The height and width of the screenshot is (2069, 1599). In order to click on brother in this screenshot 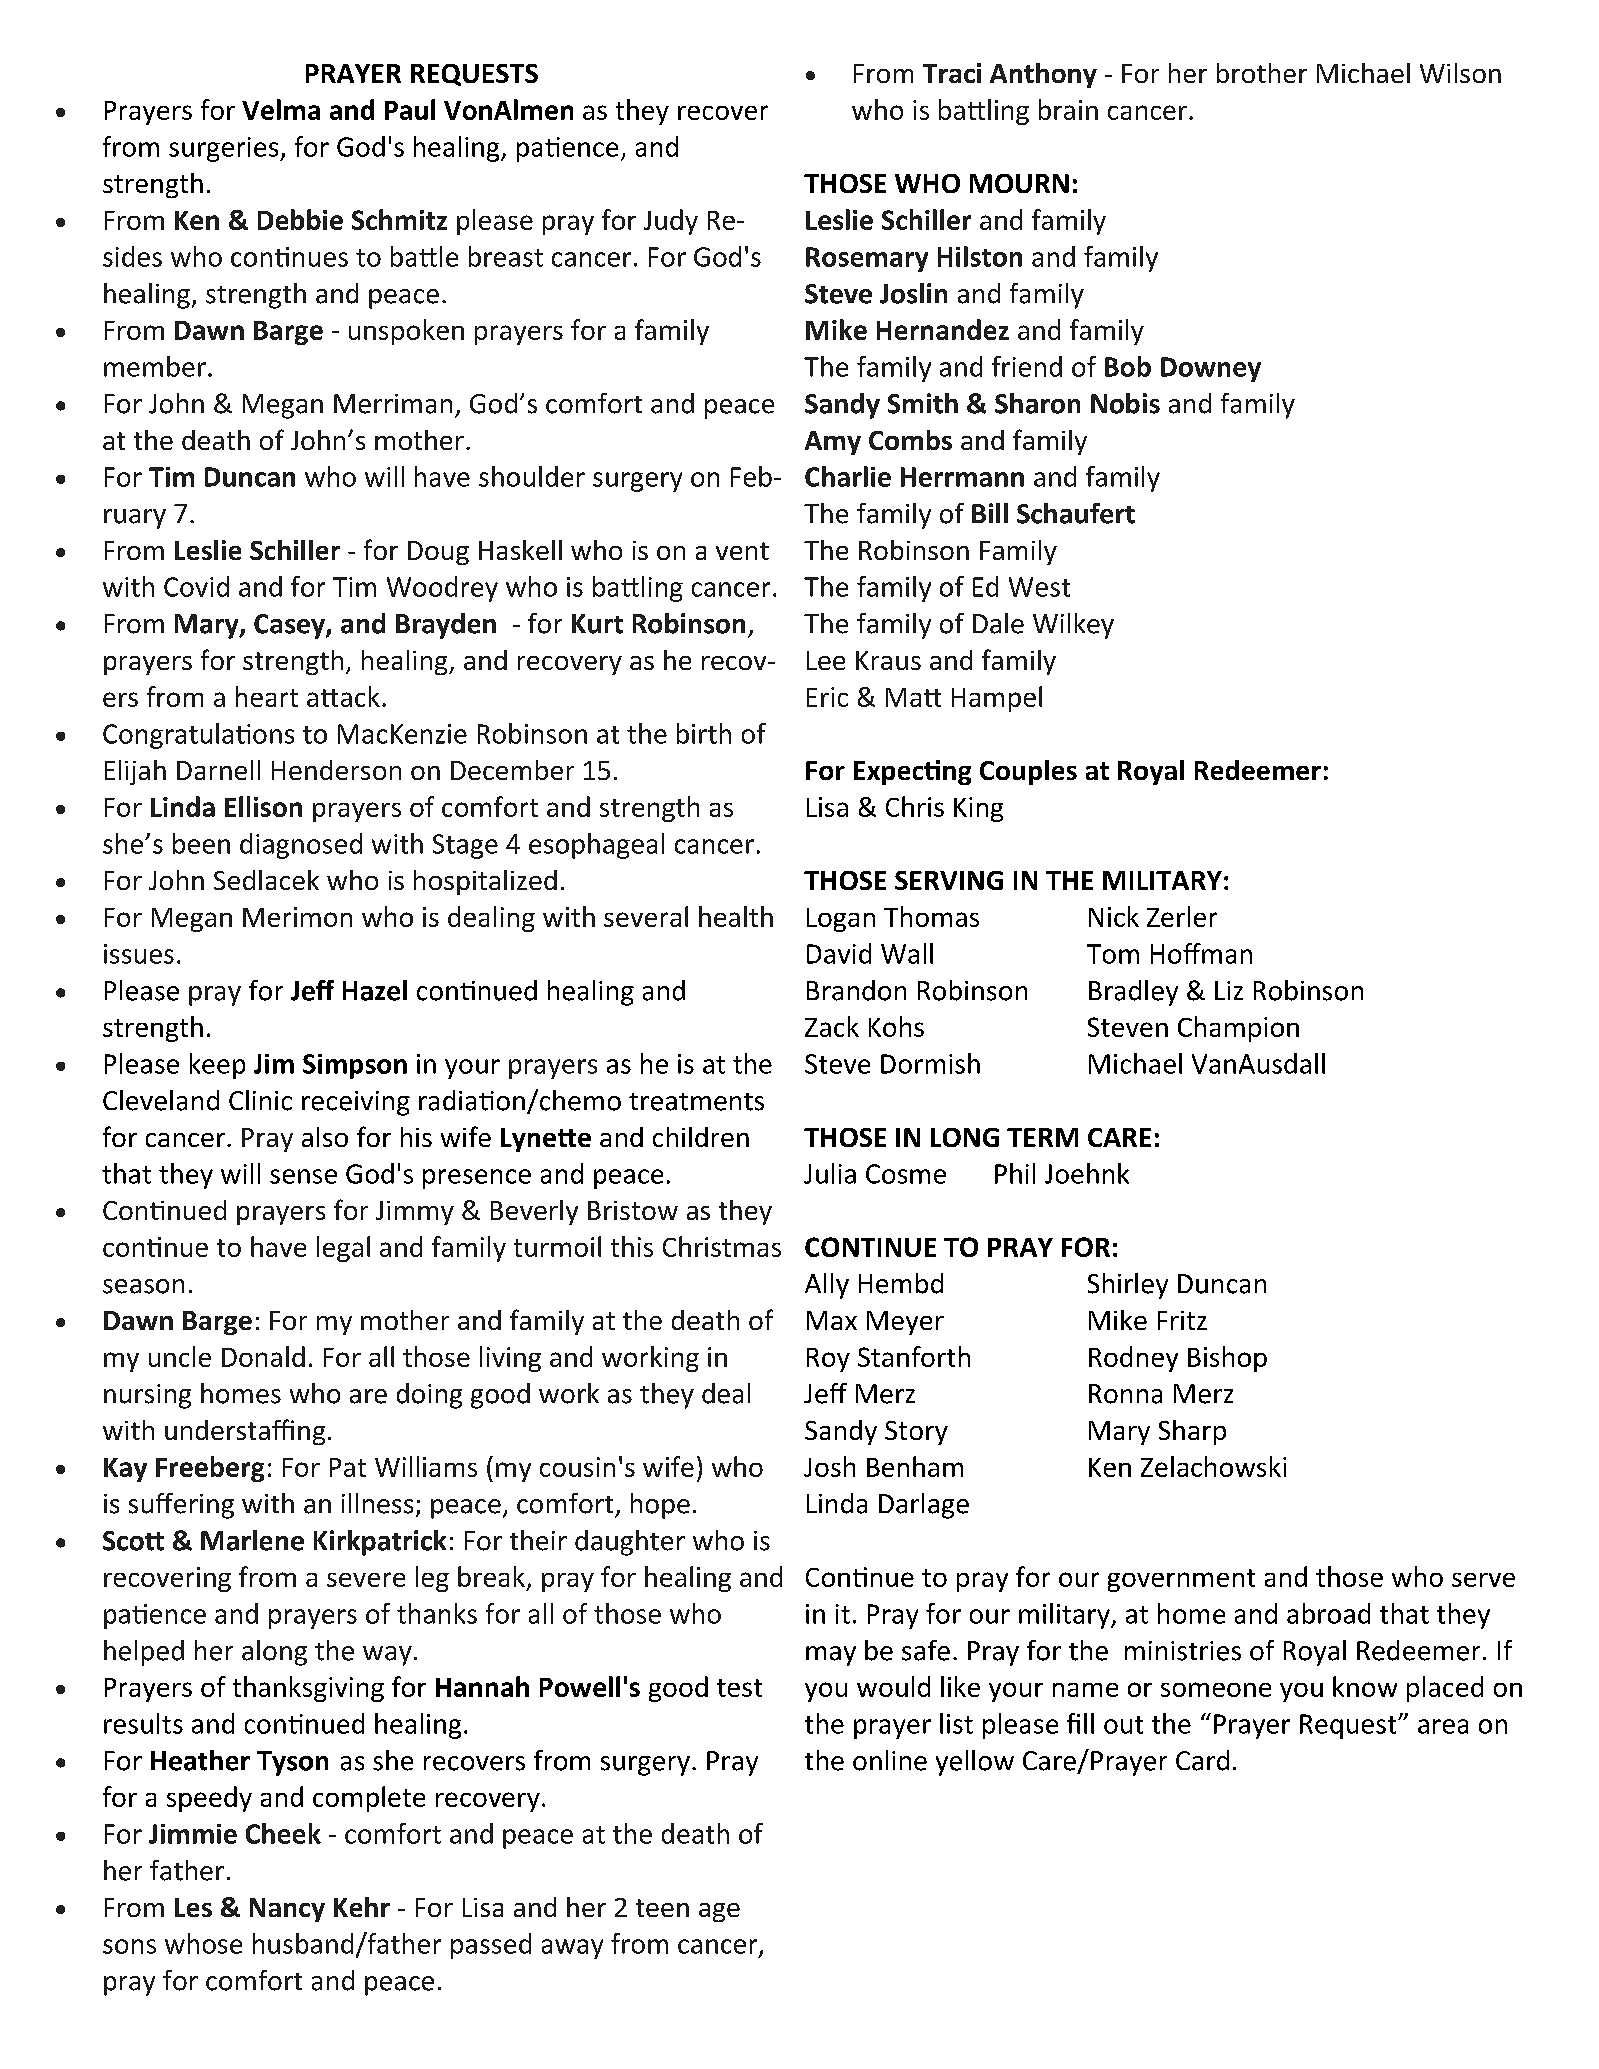, I will do `click(1262, 73)`.
